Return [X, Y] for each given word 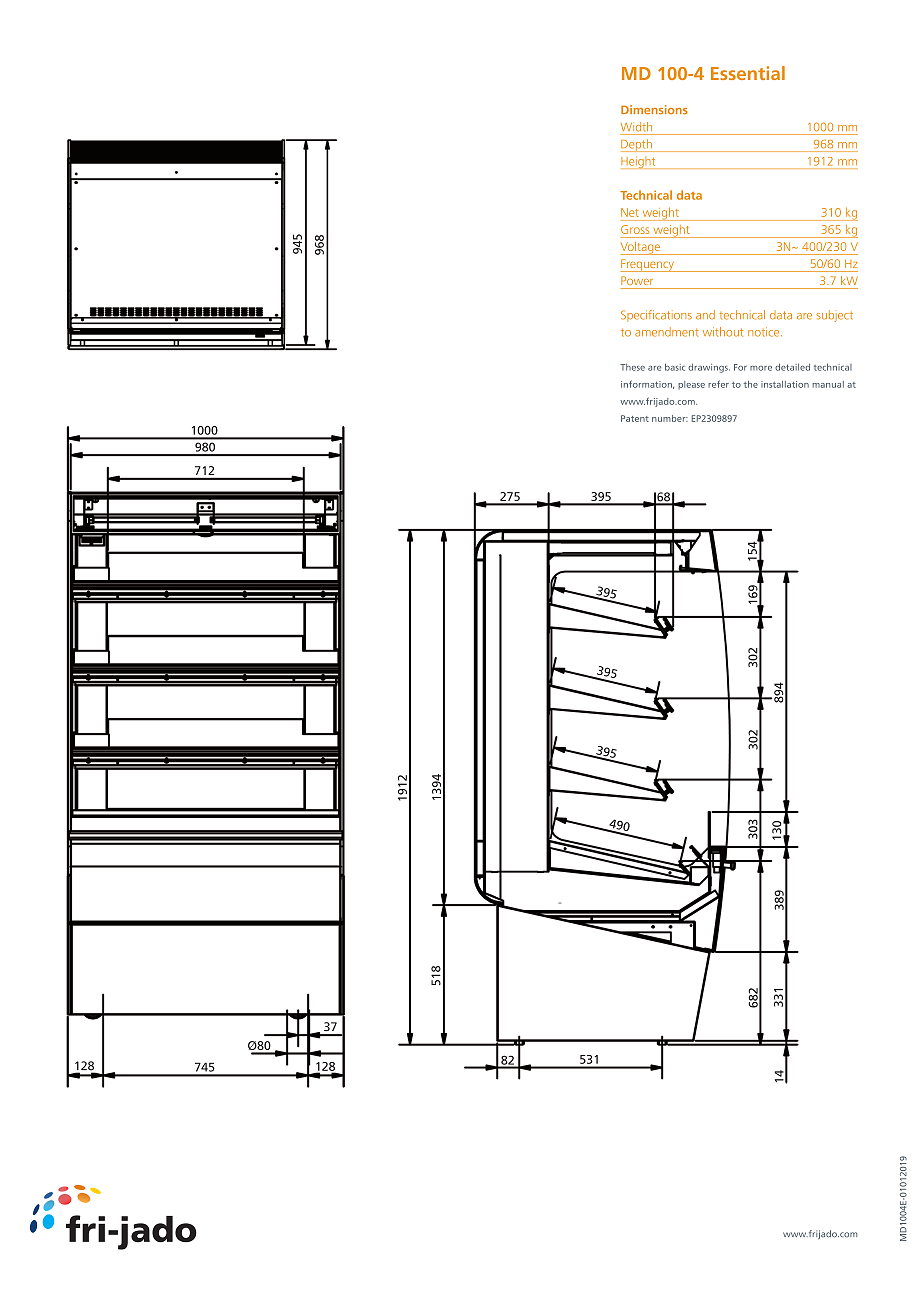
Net [630, 212]
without [723, 332]
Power [637, 280]
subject [835, 316]
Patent [635, 418]
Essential [748, 73]
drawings [709, 368]
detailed [792, 367]
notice [765, 332]
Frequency [648, 265]
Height [639, 163]
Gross [635, 229]
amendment [667, 332]
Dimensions [654, 109]
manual [828, 384]
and [705, 315]
